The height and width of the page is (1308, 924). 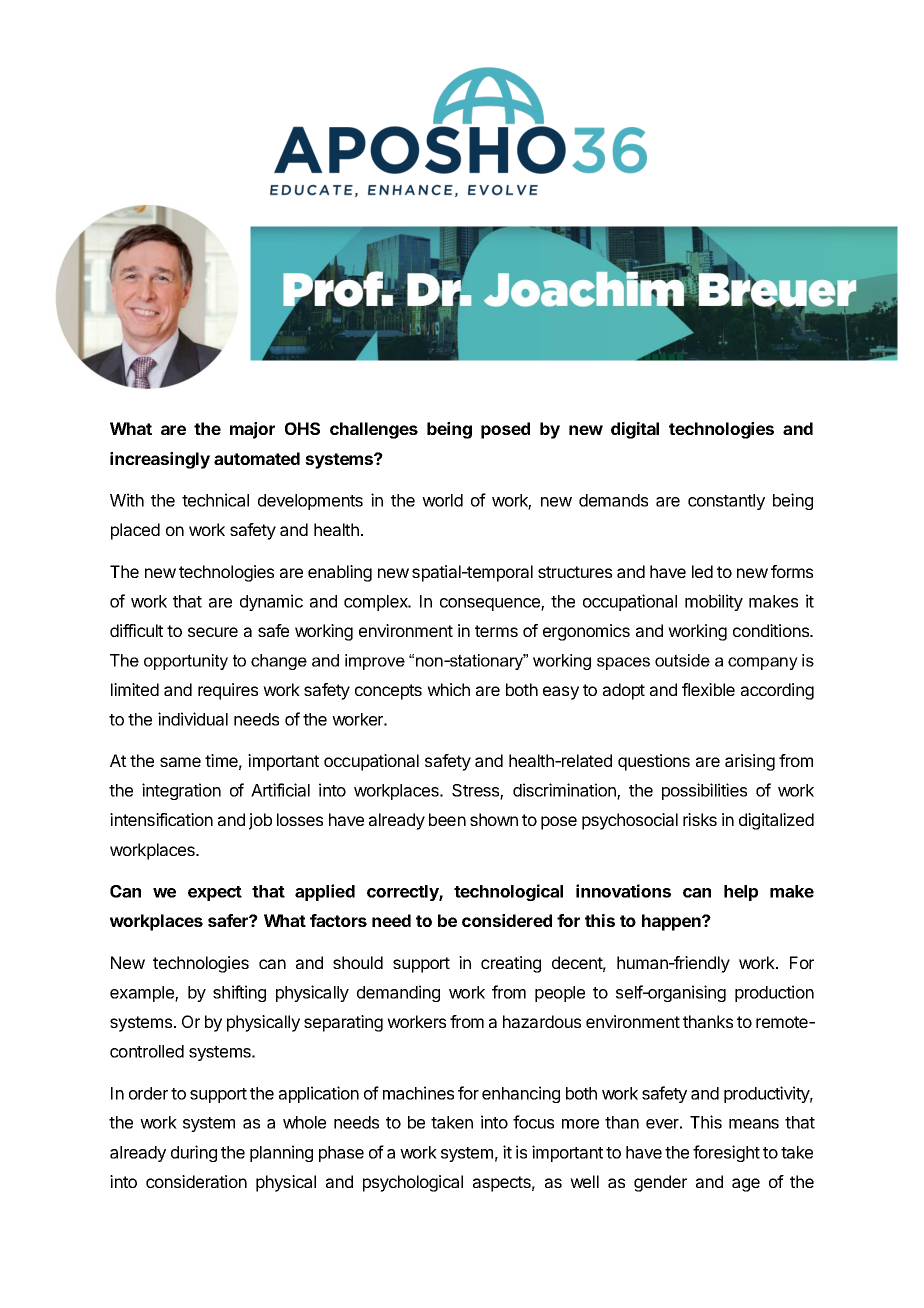 What do you see at coordinates (507, 920) in the page?
I see `considered` at bounding box center [507, 920].
